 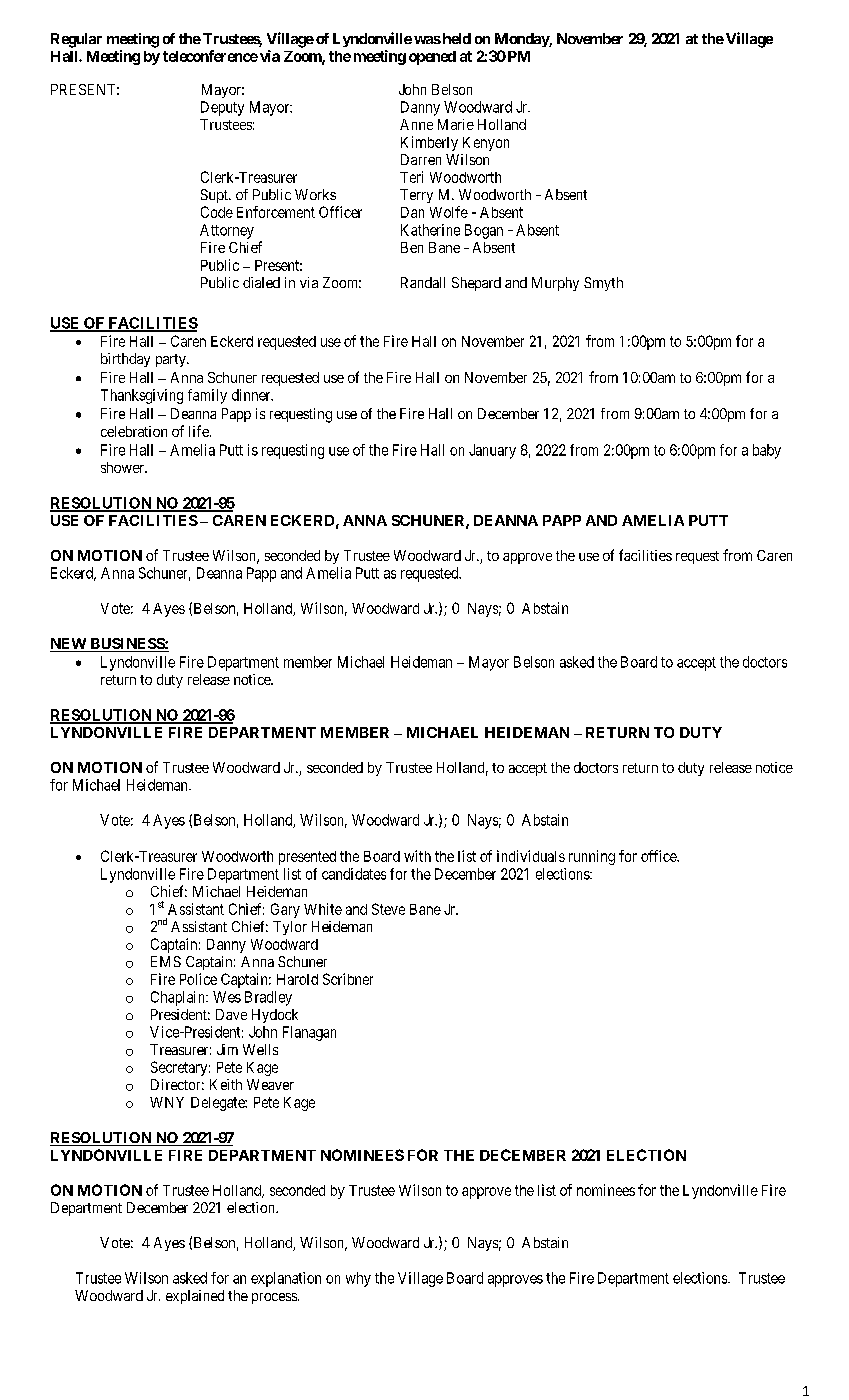 I want to click on individuals, so click(x=531, y=856).
